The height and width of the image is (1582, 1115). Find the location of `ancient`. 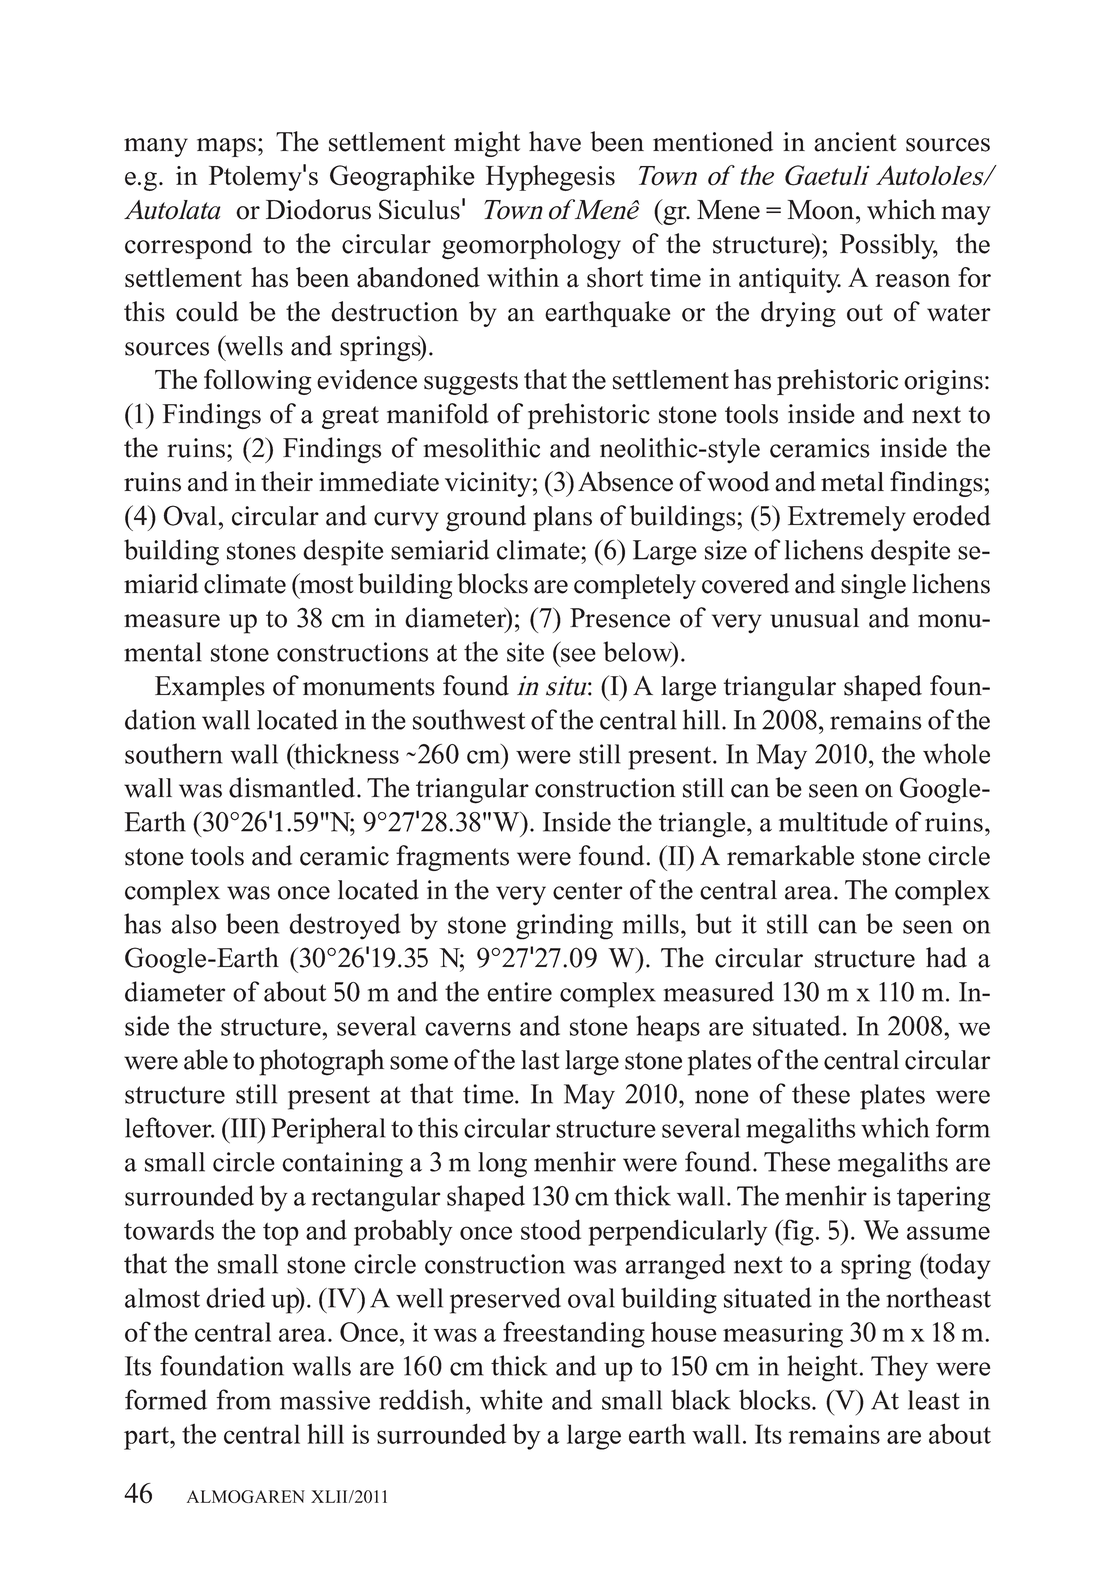

ancient is located at coordinates (855, 142).
